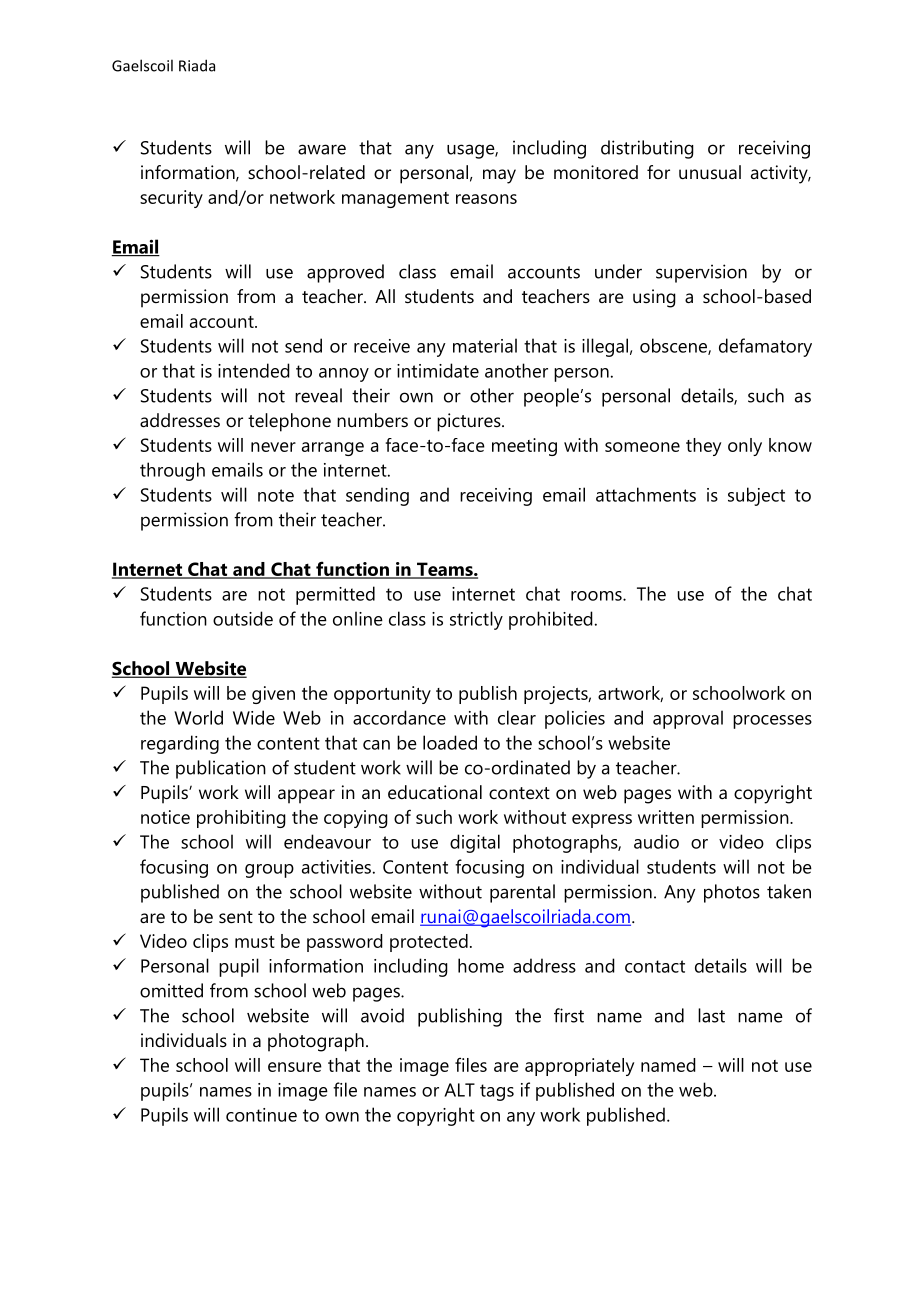 The image size is (924, 1308). I want to click on security, so click(171, 199).
